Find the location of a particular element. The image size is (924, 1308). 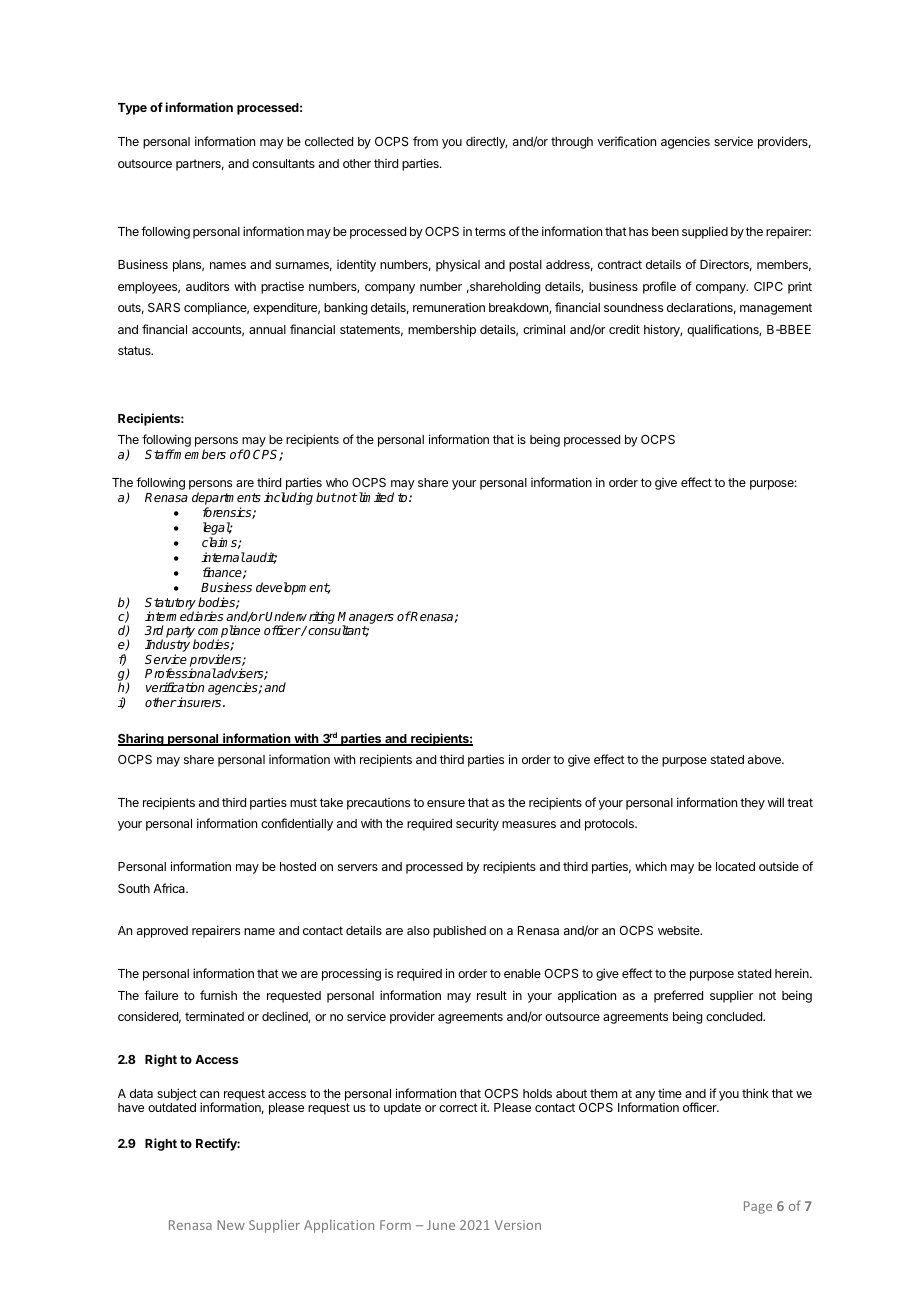

above is located at coordinates (765, 759).
